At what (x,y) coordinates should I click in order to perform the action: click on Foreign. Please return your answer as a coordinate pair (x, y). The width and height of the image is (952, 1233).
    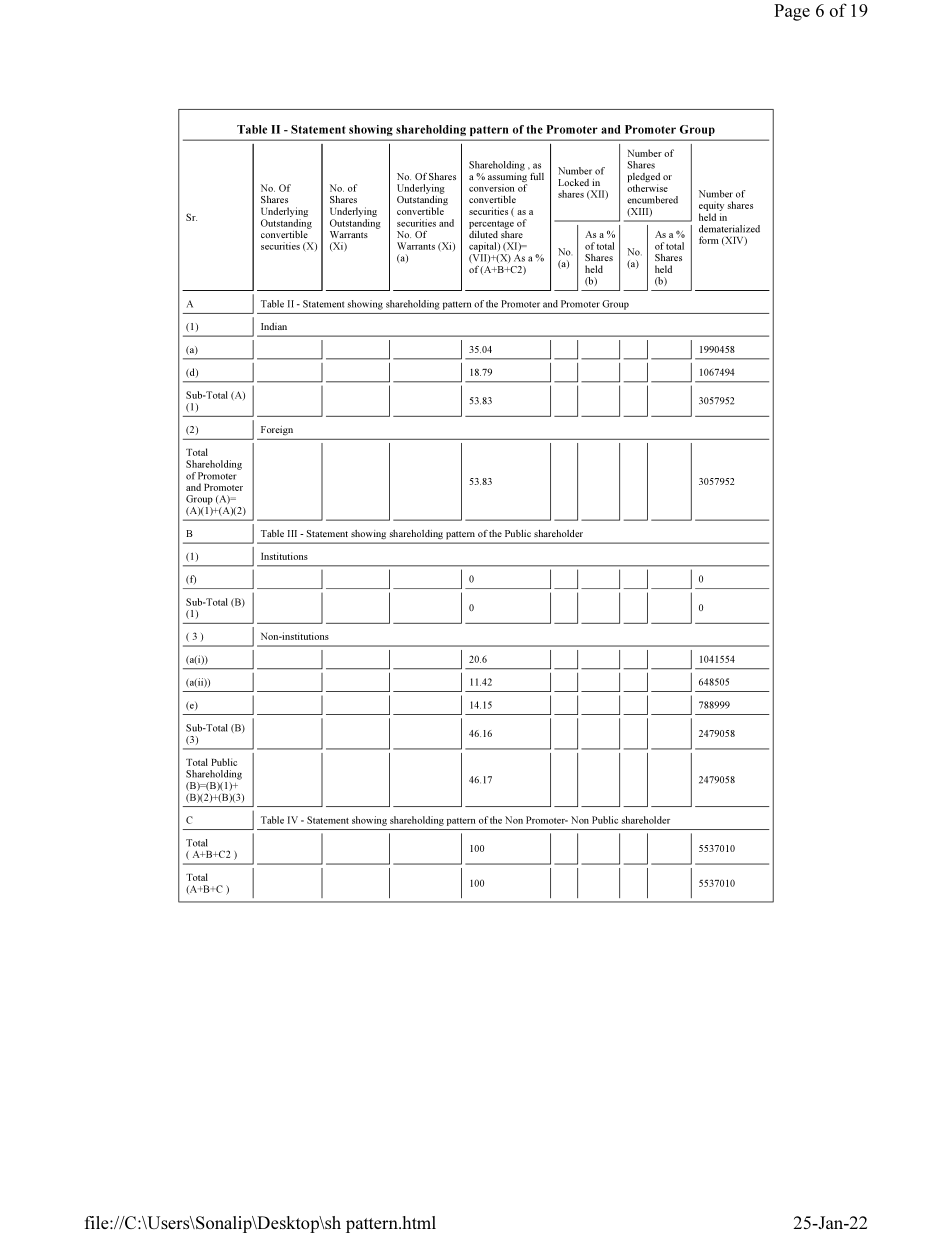
    Looking at the image, I should click on (277, 430).
